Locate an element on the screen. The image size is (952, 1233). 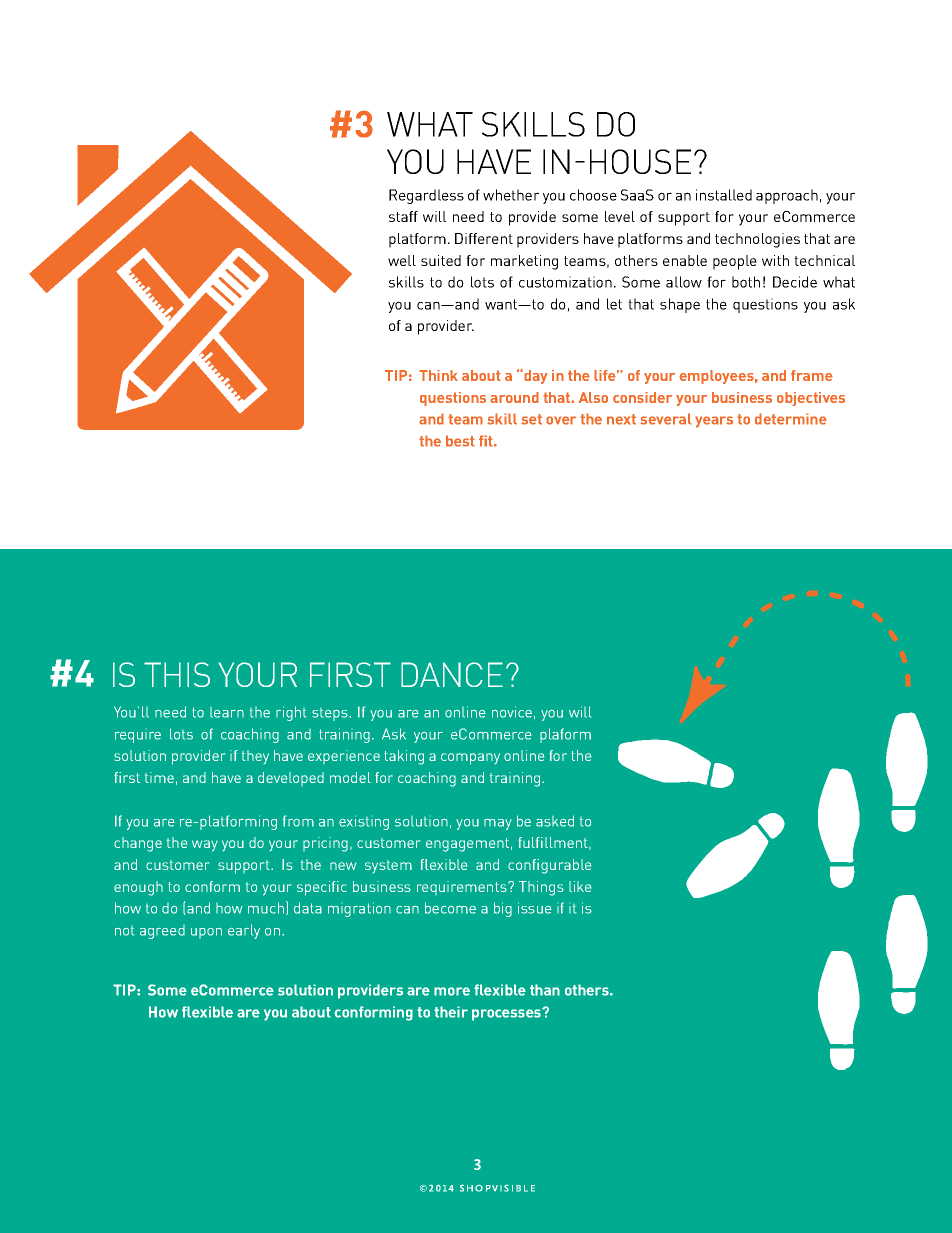
best is located at coordinates (460, 441).
